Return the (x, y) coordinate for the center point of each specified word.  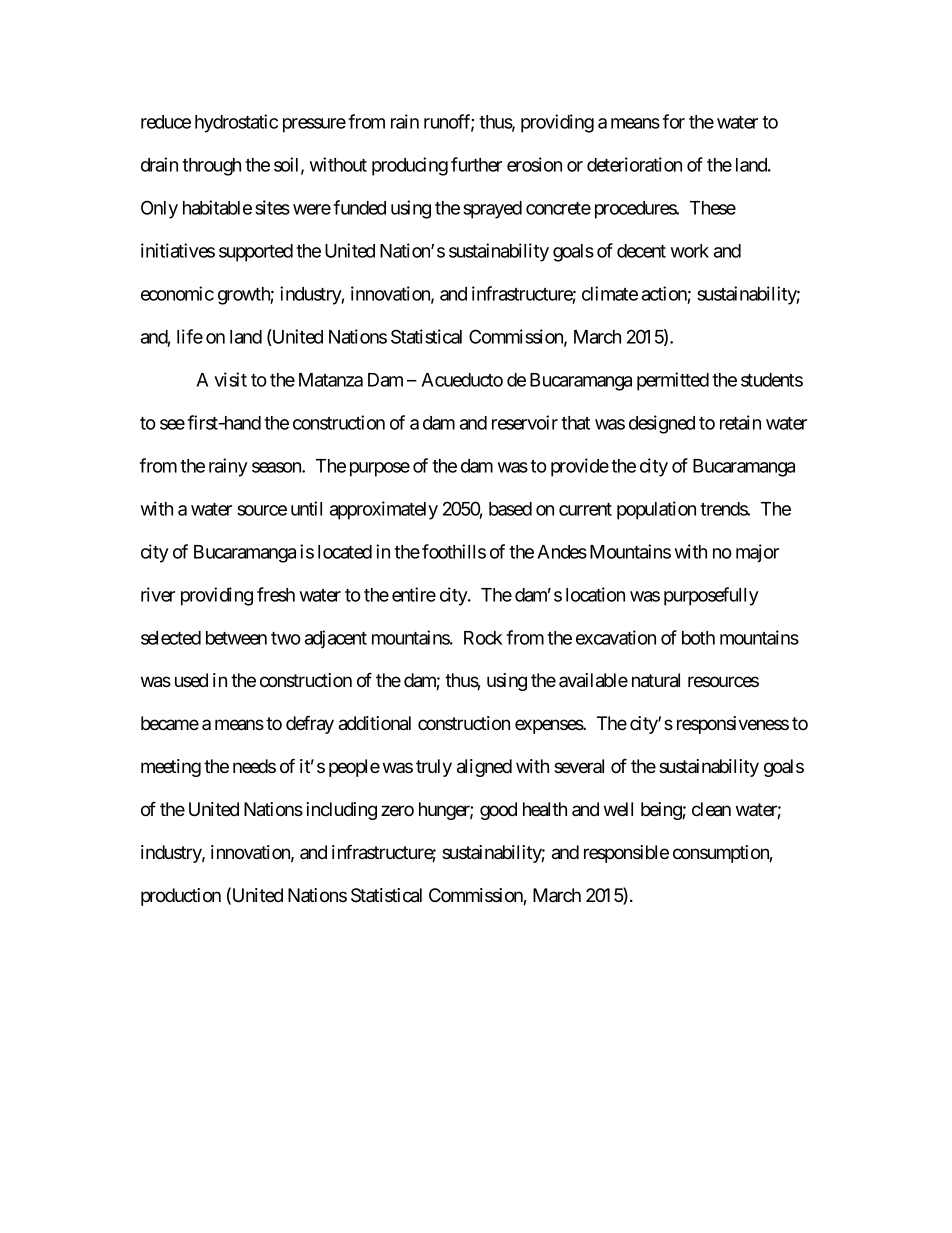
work (690, 251)
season (277, 467)
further (476, 164)
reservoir (525, 422)
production (181, 897)
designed (662, 424)
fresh (276, 594)
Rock (483, 638)
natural (656, 680)
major (757, 553)
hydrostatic (236, 123)
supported (256, 253)
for (673, 121)
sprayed (492, 210)
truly (434, 768)
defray (310, 724)
